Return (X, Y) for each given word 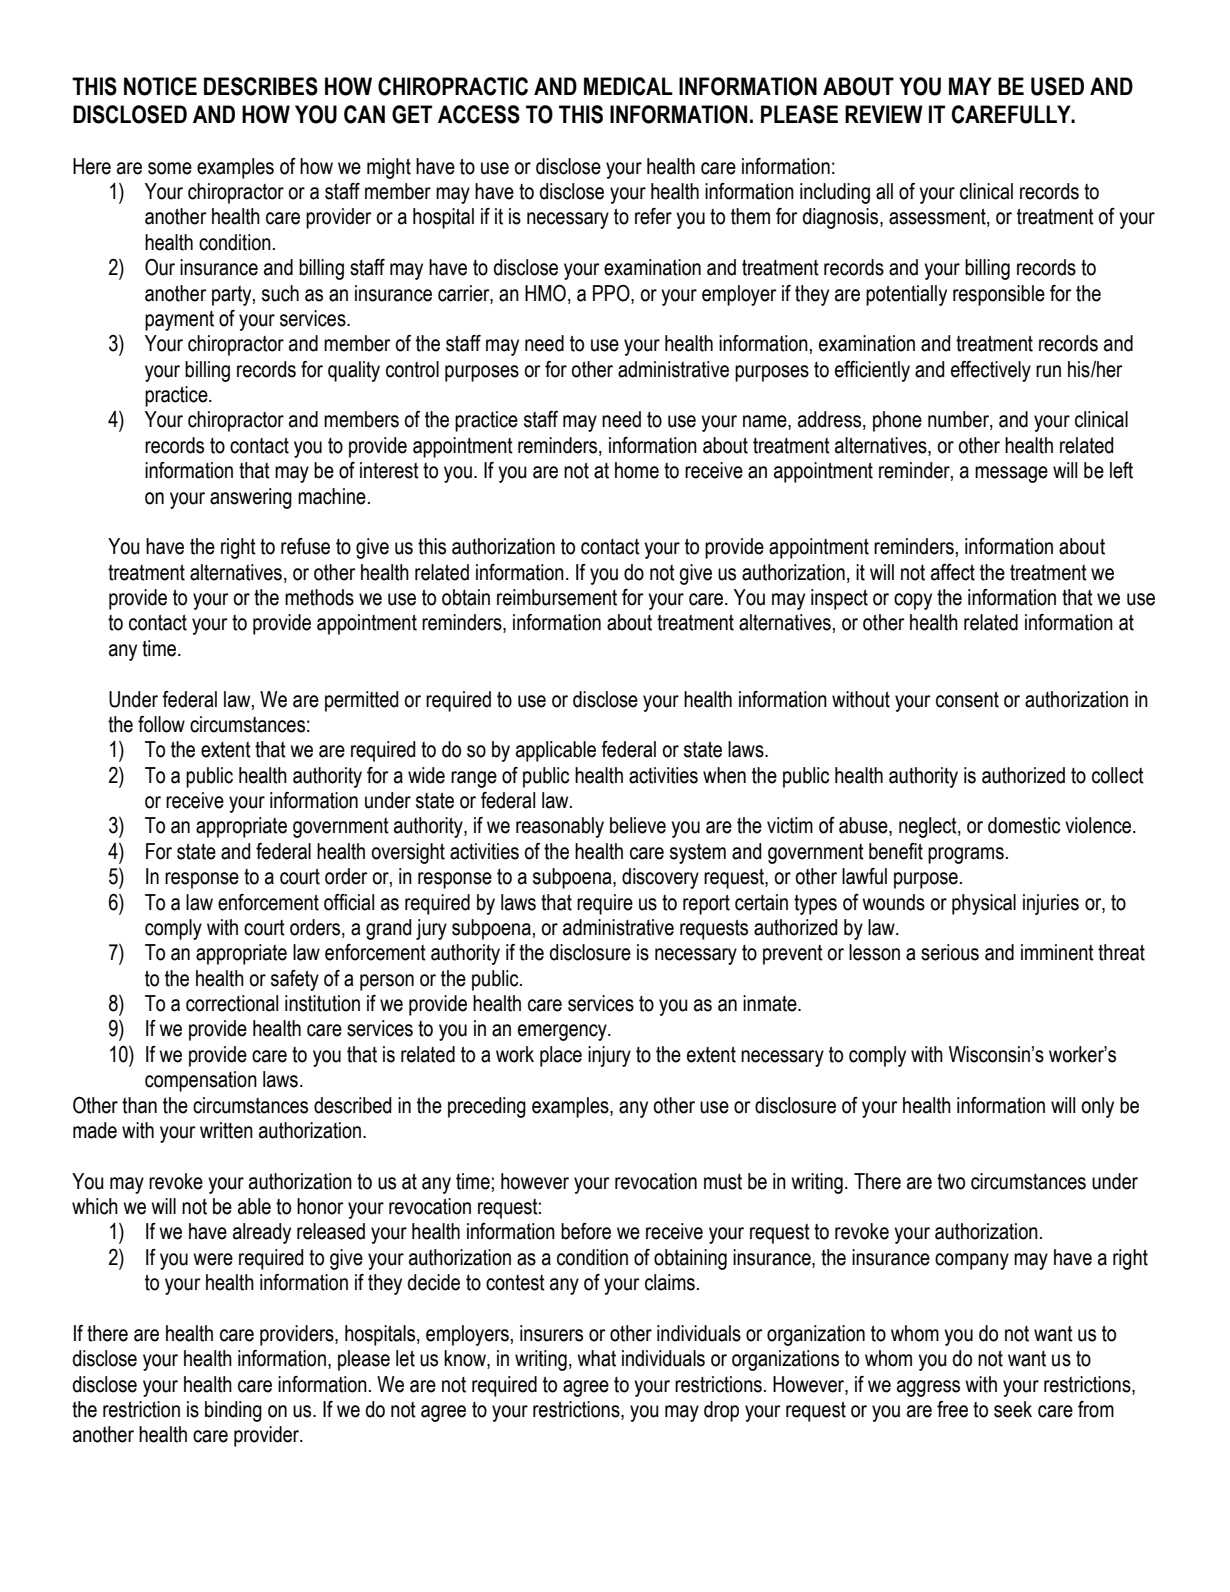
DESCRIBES (261, 86)
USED (1057, 86)
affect (953, 572)
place (561, 1056)
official (349, 902)
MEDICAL (628, 86)
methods (319, 597)
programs (966, 855)
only (1097, 1107)
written (226, 1130)
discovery (660, 878)
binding (233, 1411)
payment (179, 321)
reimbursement (557, 597)
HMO (545, 293)
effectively (991, 371)
